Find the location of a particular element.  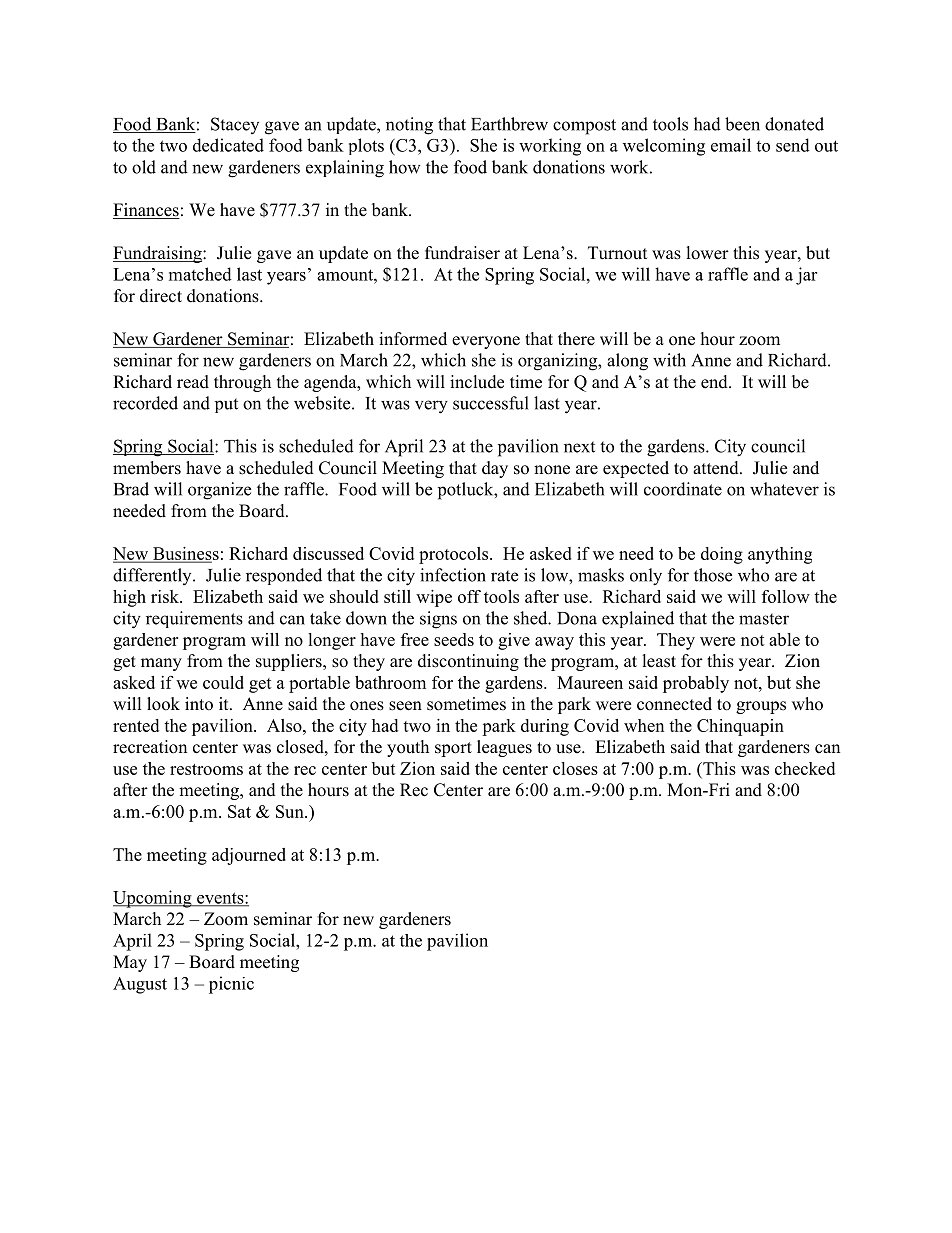

put is located at coordinates (226, 405).
